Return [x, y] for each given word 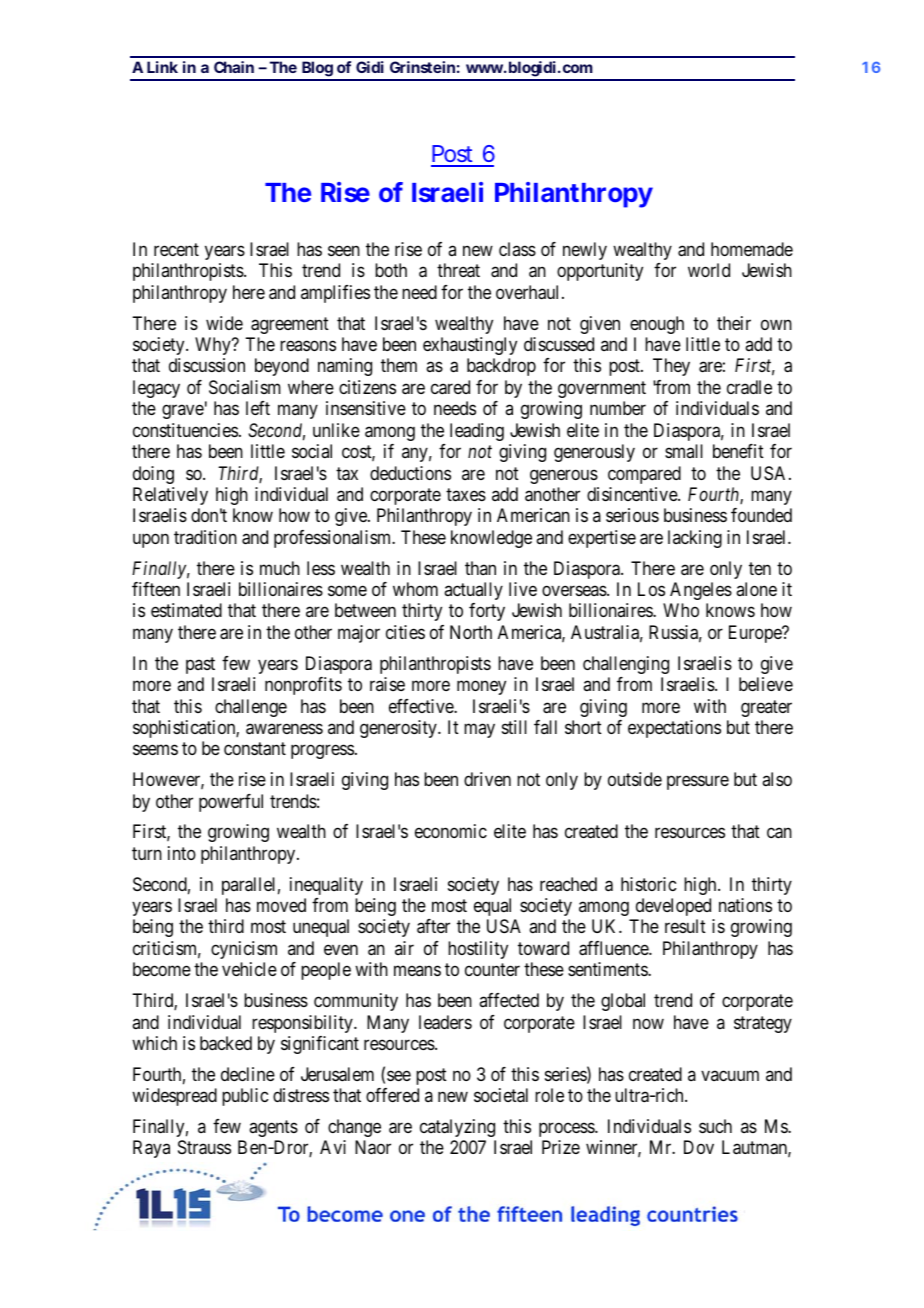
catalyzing [457, 1128]
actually [473, 591]
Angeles [701, 591]
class [517, 249]
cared [450, 387]
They [671, 367]
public [245, 1097]
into [182, 853]
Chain [234, 67]
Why [214, 346]
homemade [752, 249]
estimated [186, 610]
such [715, 1126]
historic [648, 884]
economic [451, 831]
